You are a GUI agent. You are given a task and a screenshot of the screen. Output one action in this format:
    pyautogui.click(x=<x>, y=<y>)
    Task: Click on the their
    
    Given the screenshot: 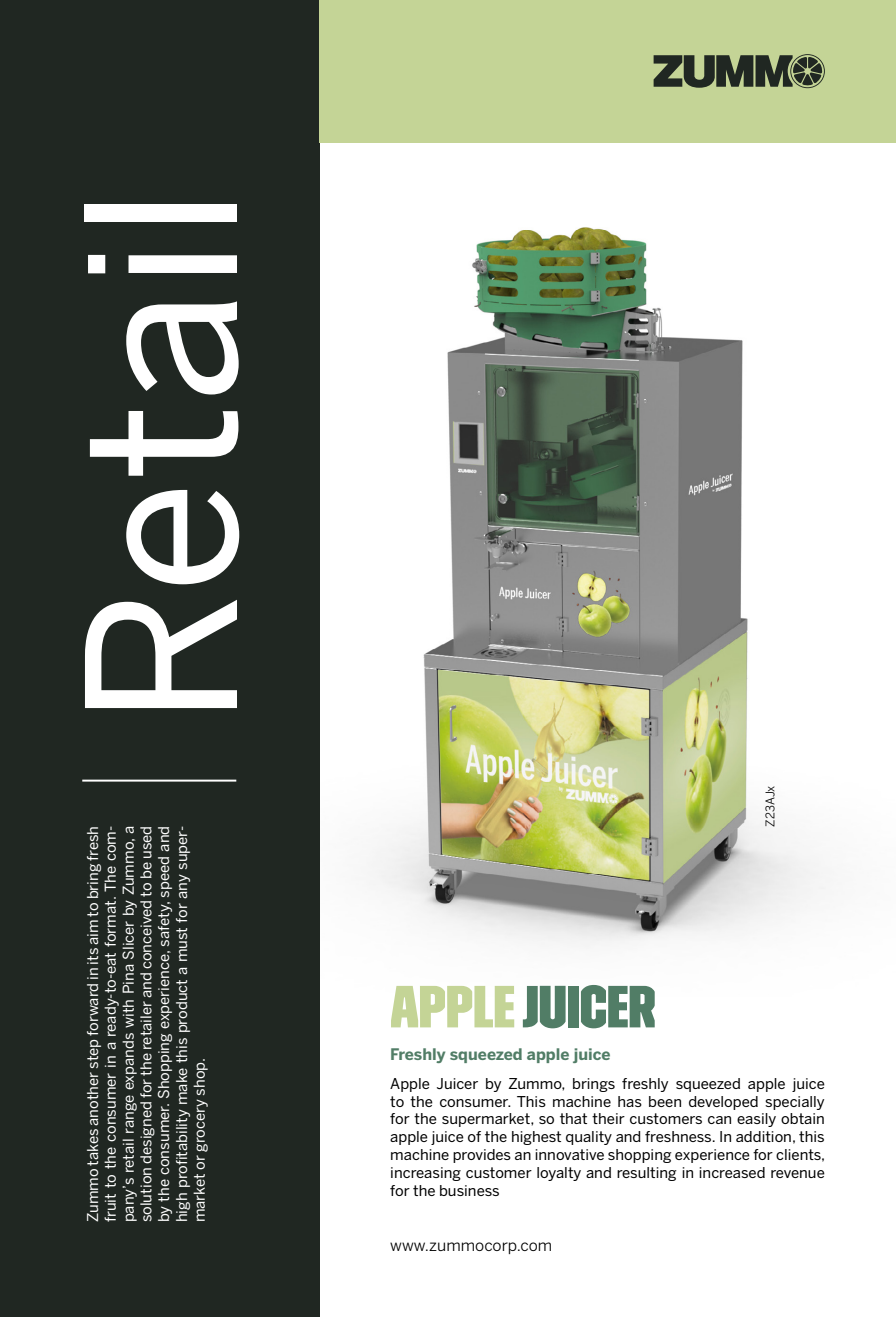 What is the action you would take?
    pyautogui.click(x=608, y=1118)
